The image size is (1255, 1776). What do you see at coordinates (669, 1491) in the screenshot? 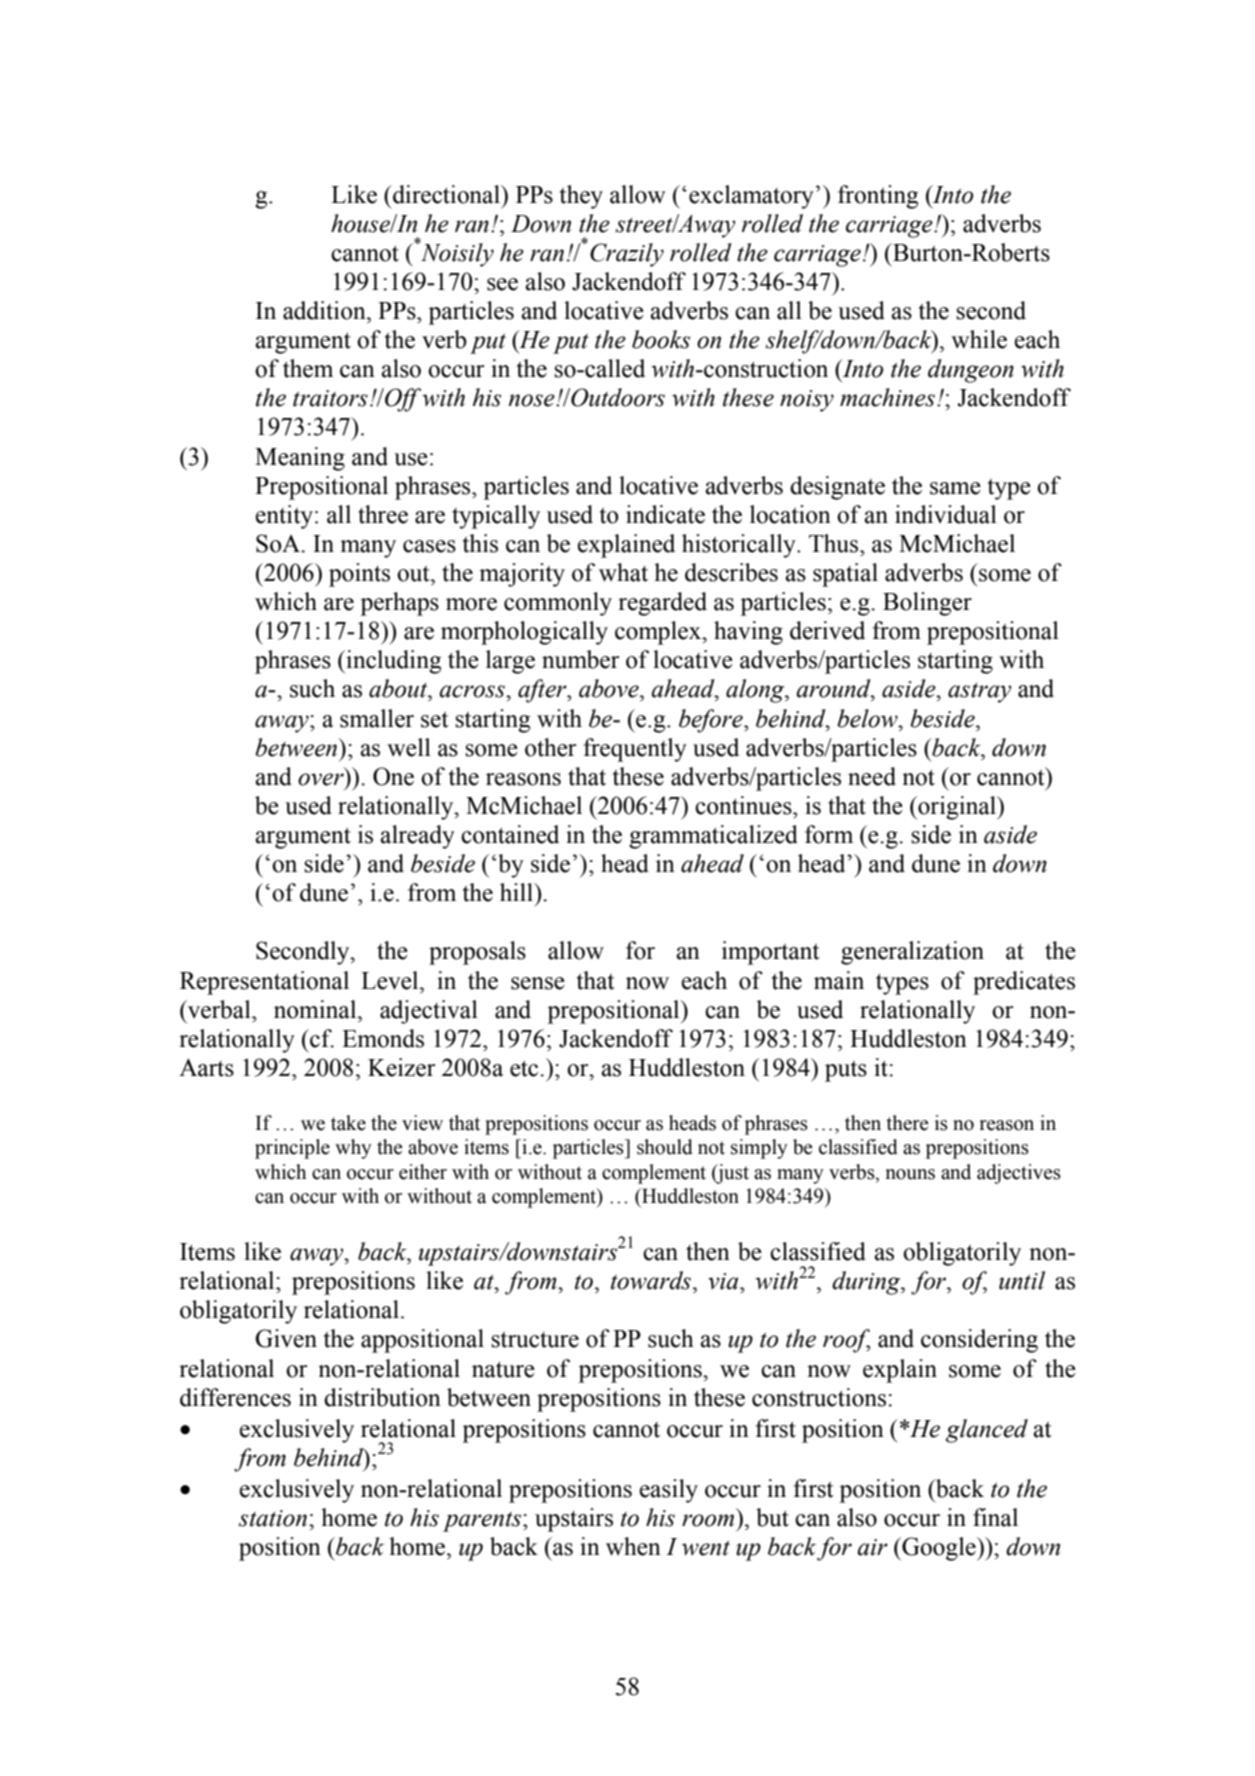
I see `easily` at bounding box center [669, 1491].
